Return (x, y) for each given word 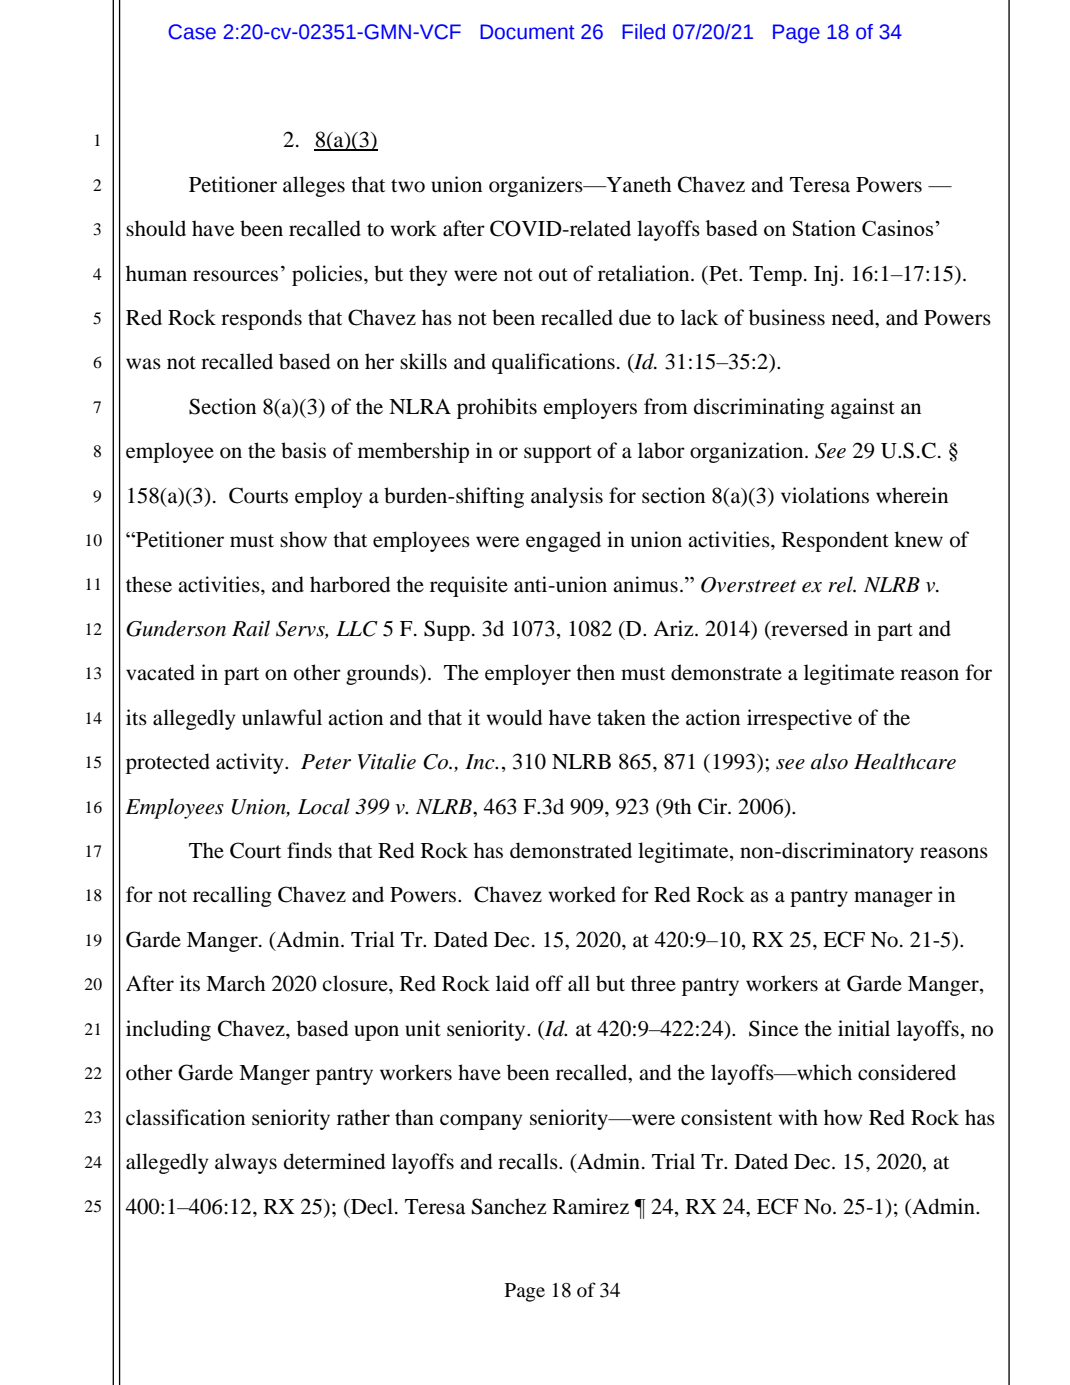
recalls (529, 1161)
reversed (808, 629)
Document (527, 32)
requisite (469, 586)
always (246, 1163)
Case (192, 32)
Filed (643, 32)
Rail (251, 628)
